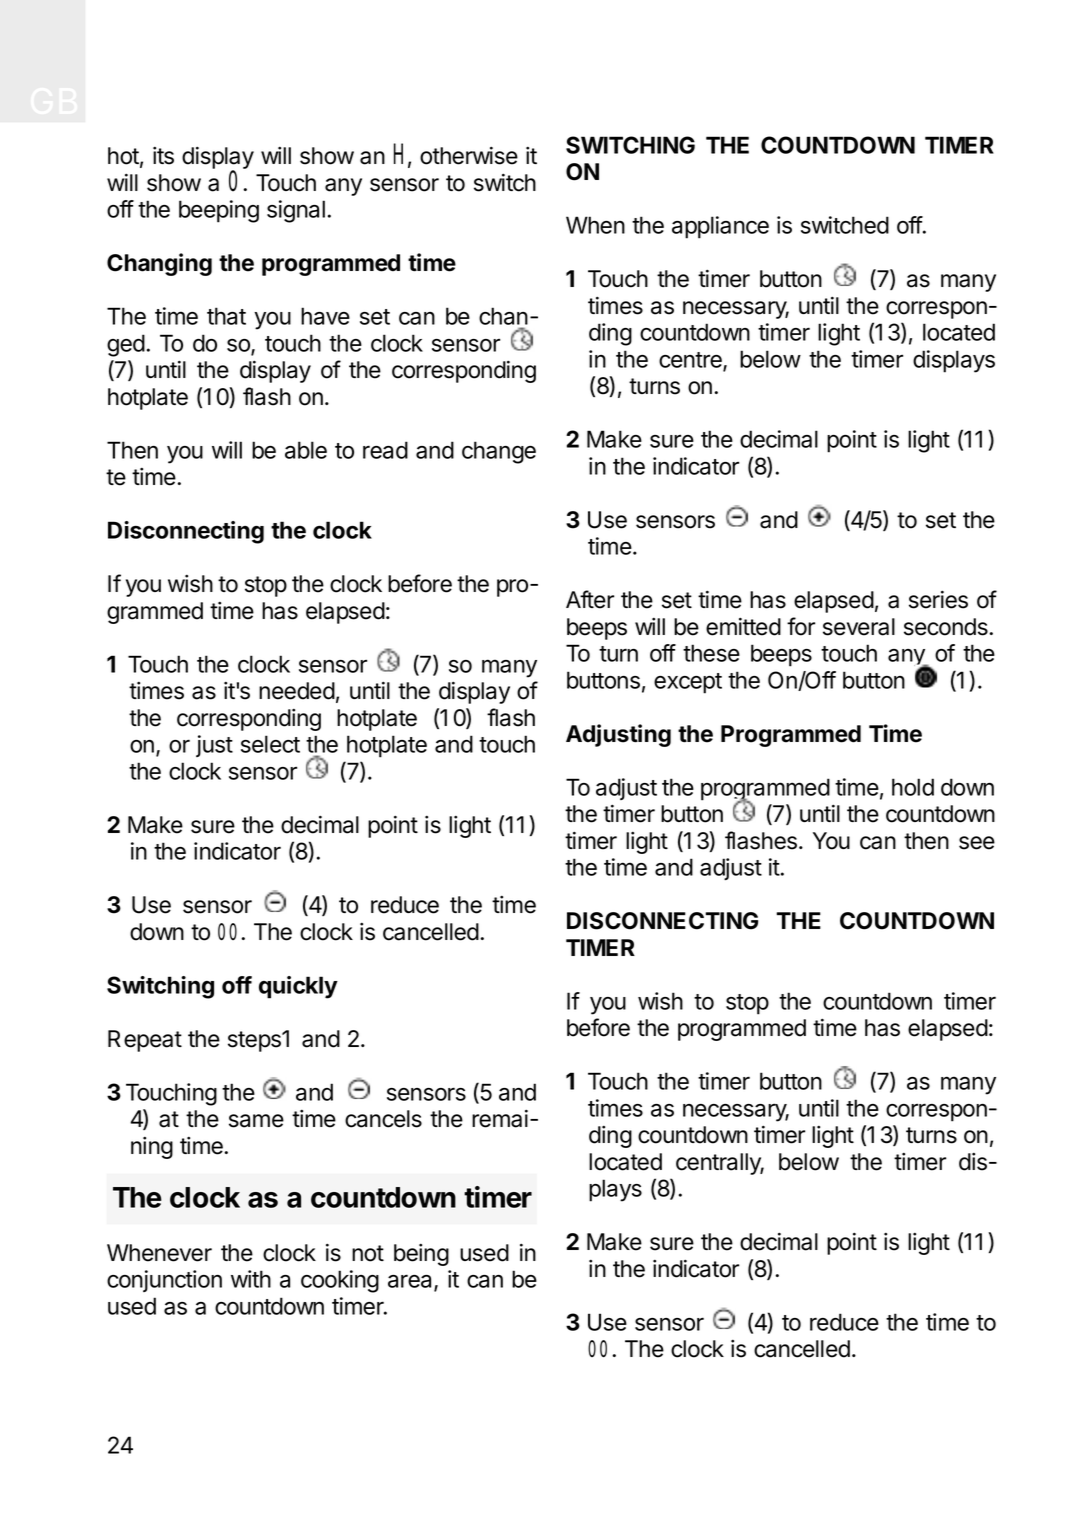 The width and height of the image is (1068, 1516). What do you see at coordinates (977, 843) in the image?
I see `see` at bounding box center [977, 843].
